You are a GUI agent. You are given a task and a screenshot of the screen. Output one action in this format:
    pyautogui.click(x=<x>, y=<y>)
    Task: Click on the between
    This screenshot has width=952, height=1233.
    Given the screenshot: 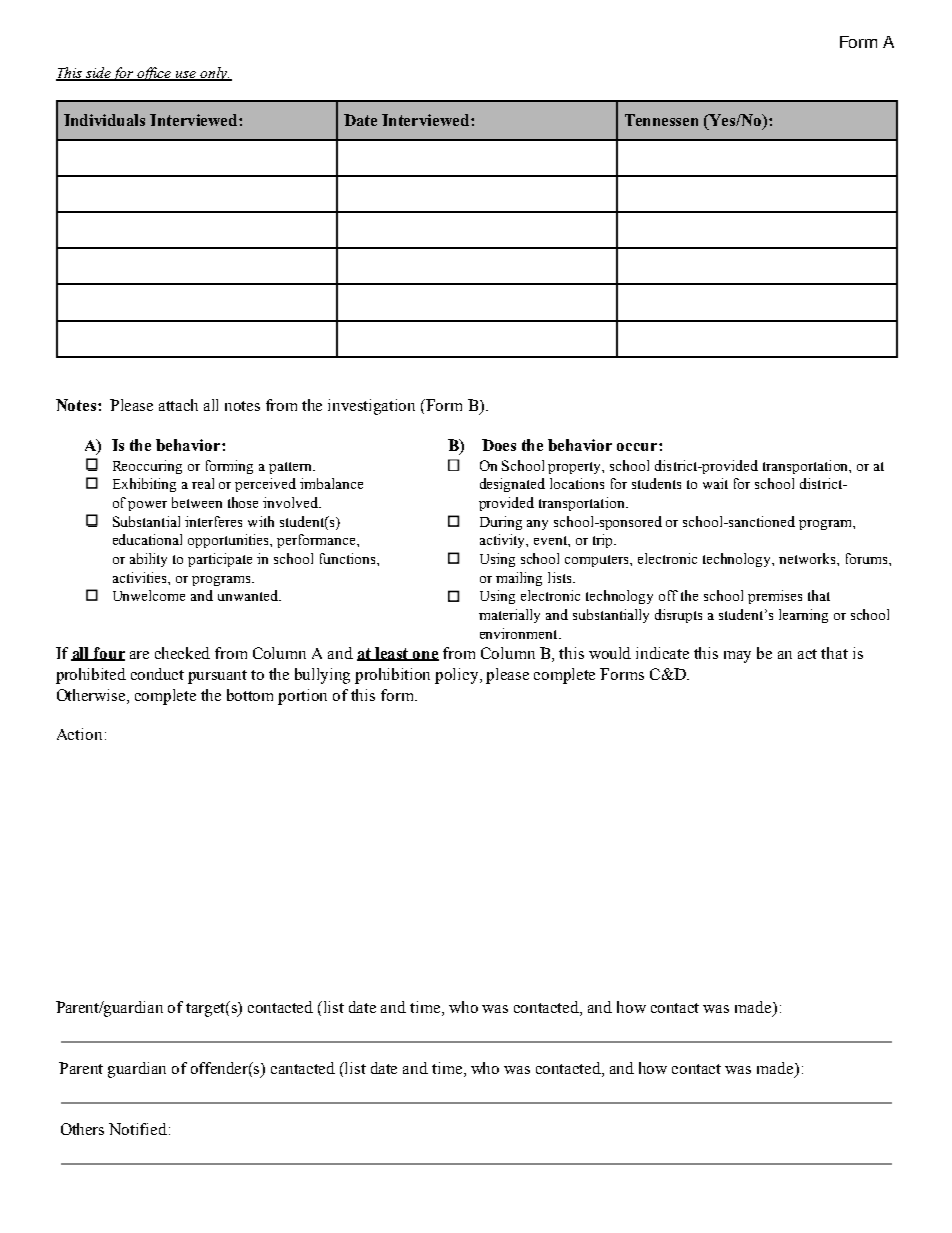 What is the action you would take?
    pyautogui.click(x=197, y=502)
